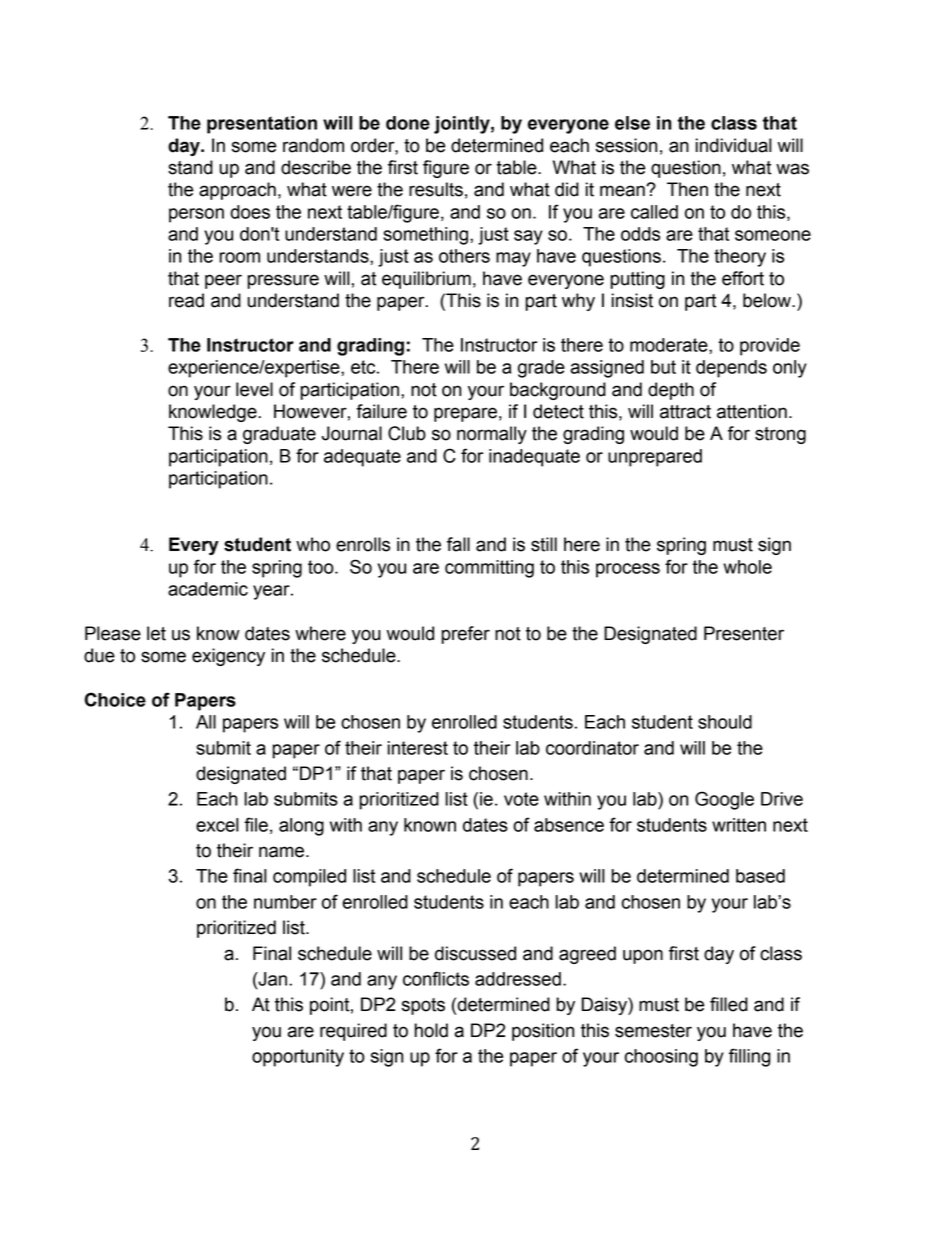 Image resolution: width=952 pixels, height=1233 pixels. Describe the element at coordinates (521, 799) in the screenshot. I see `vote` at that location.
